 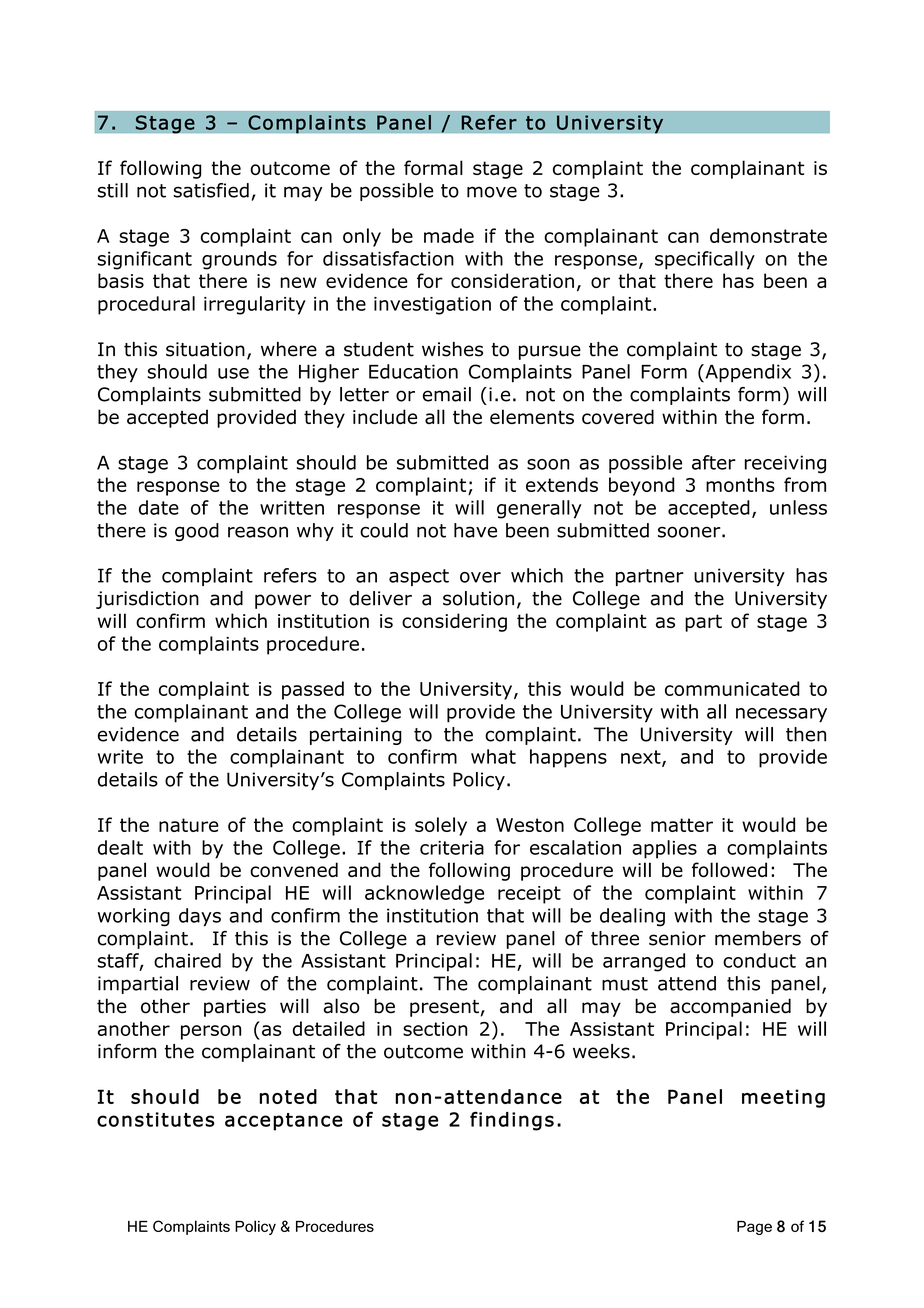 What do you see at coordinates (156, 1119) in the document?
I see `constitutes` at bounding box center [156, 1119].
